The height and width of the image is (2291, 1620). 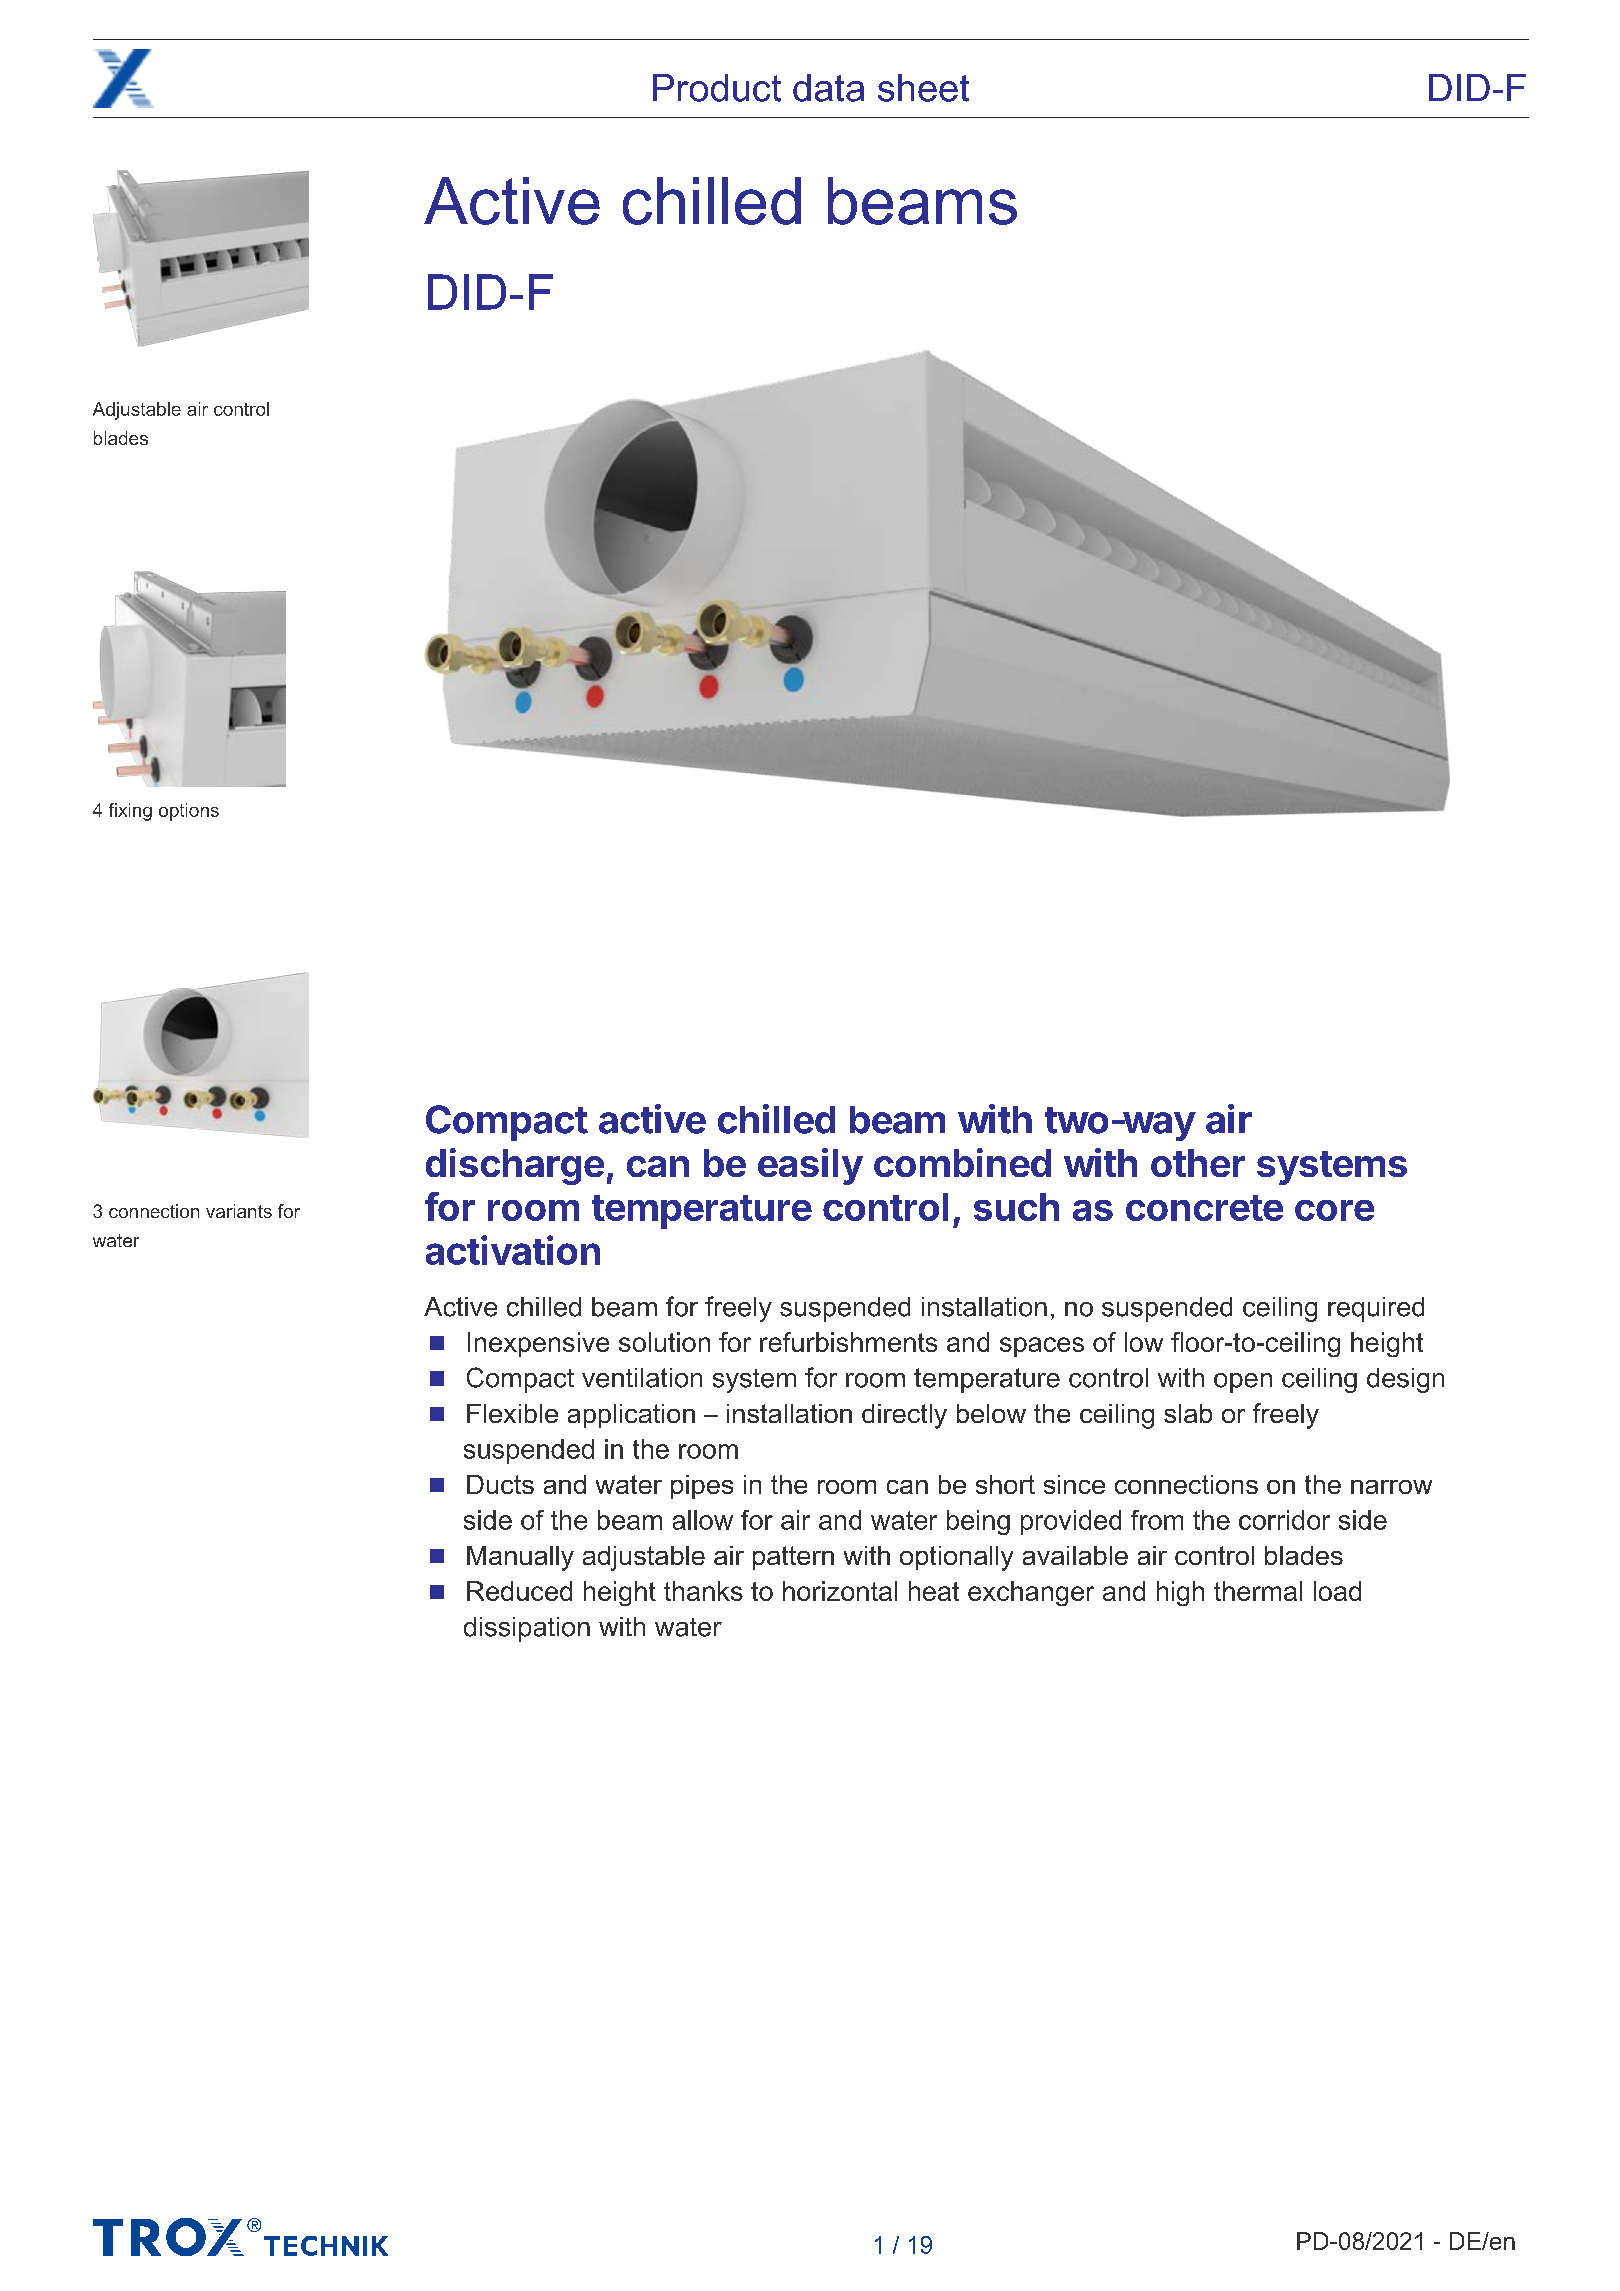 What do you see at coordinates (793, 1558) in the image?
I see `pattern` at bounding box center [793, 1558].
